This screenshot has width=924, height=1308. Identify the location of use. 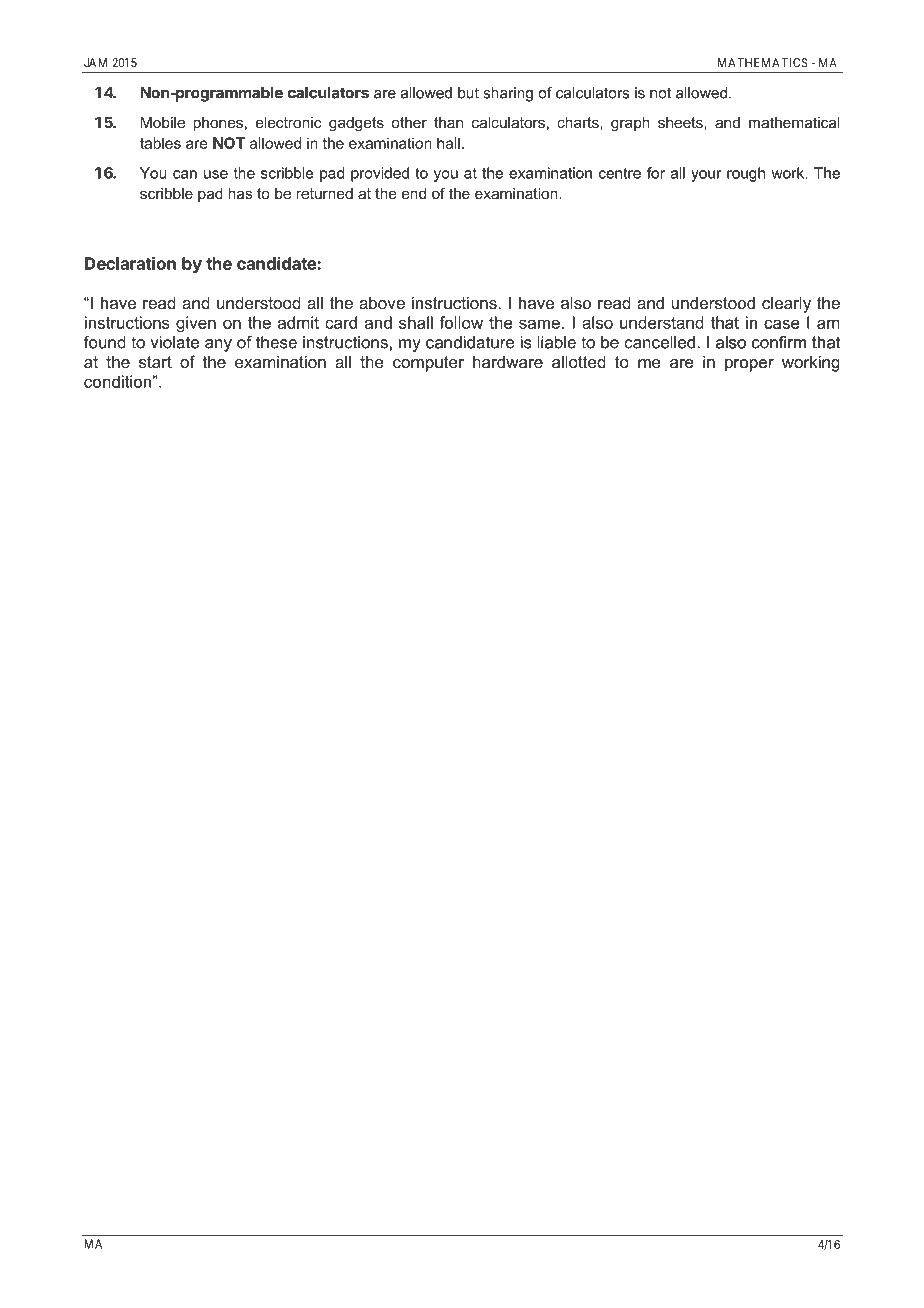
(216, 174).
